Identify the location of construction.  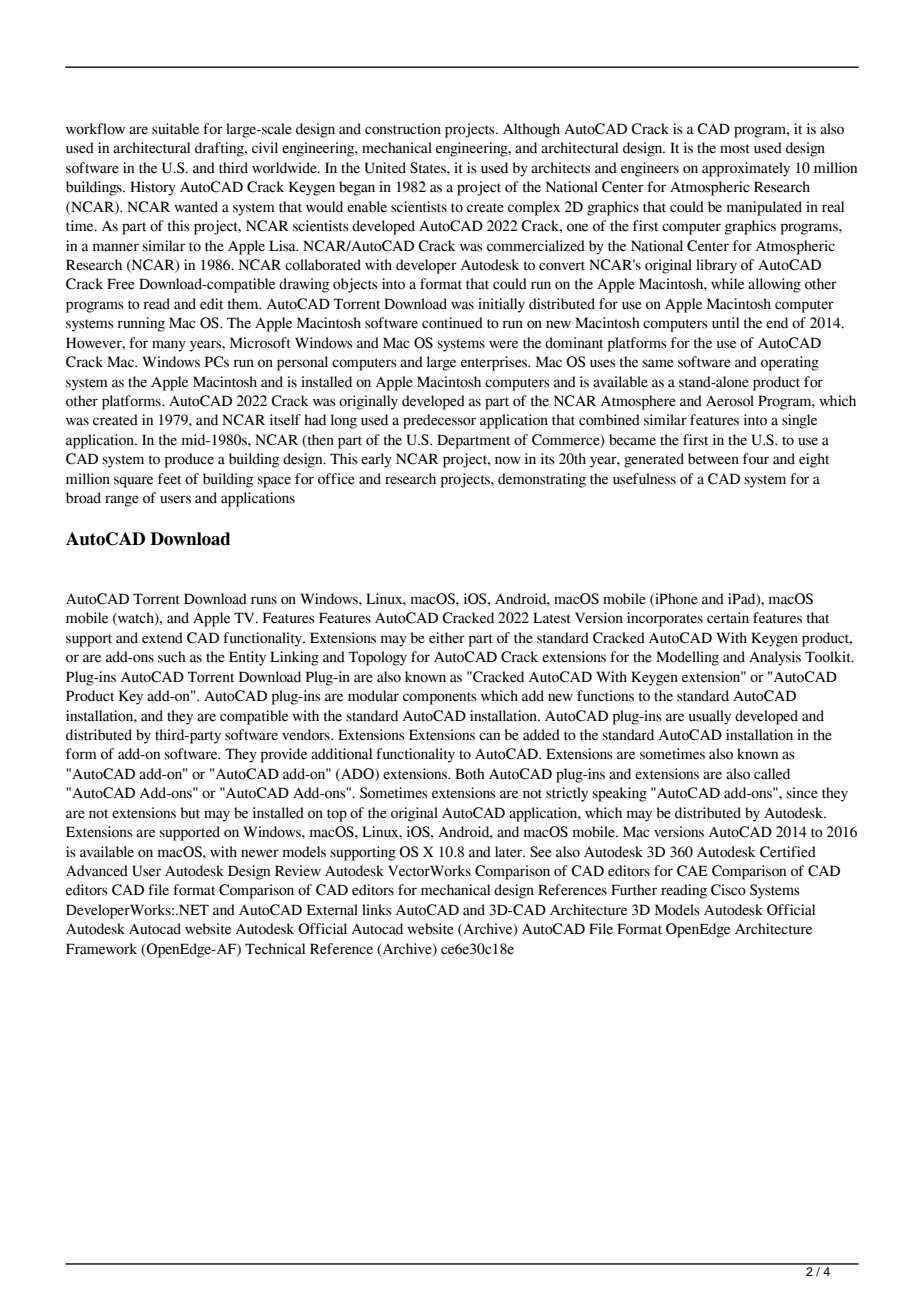
(403, 129).
